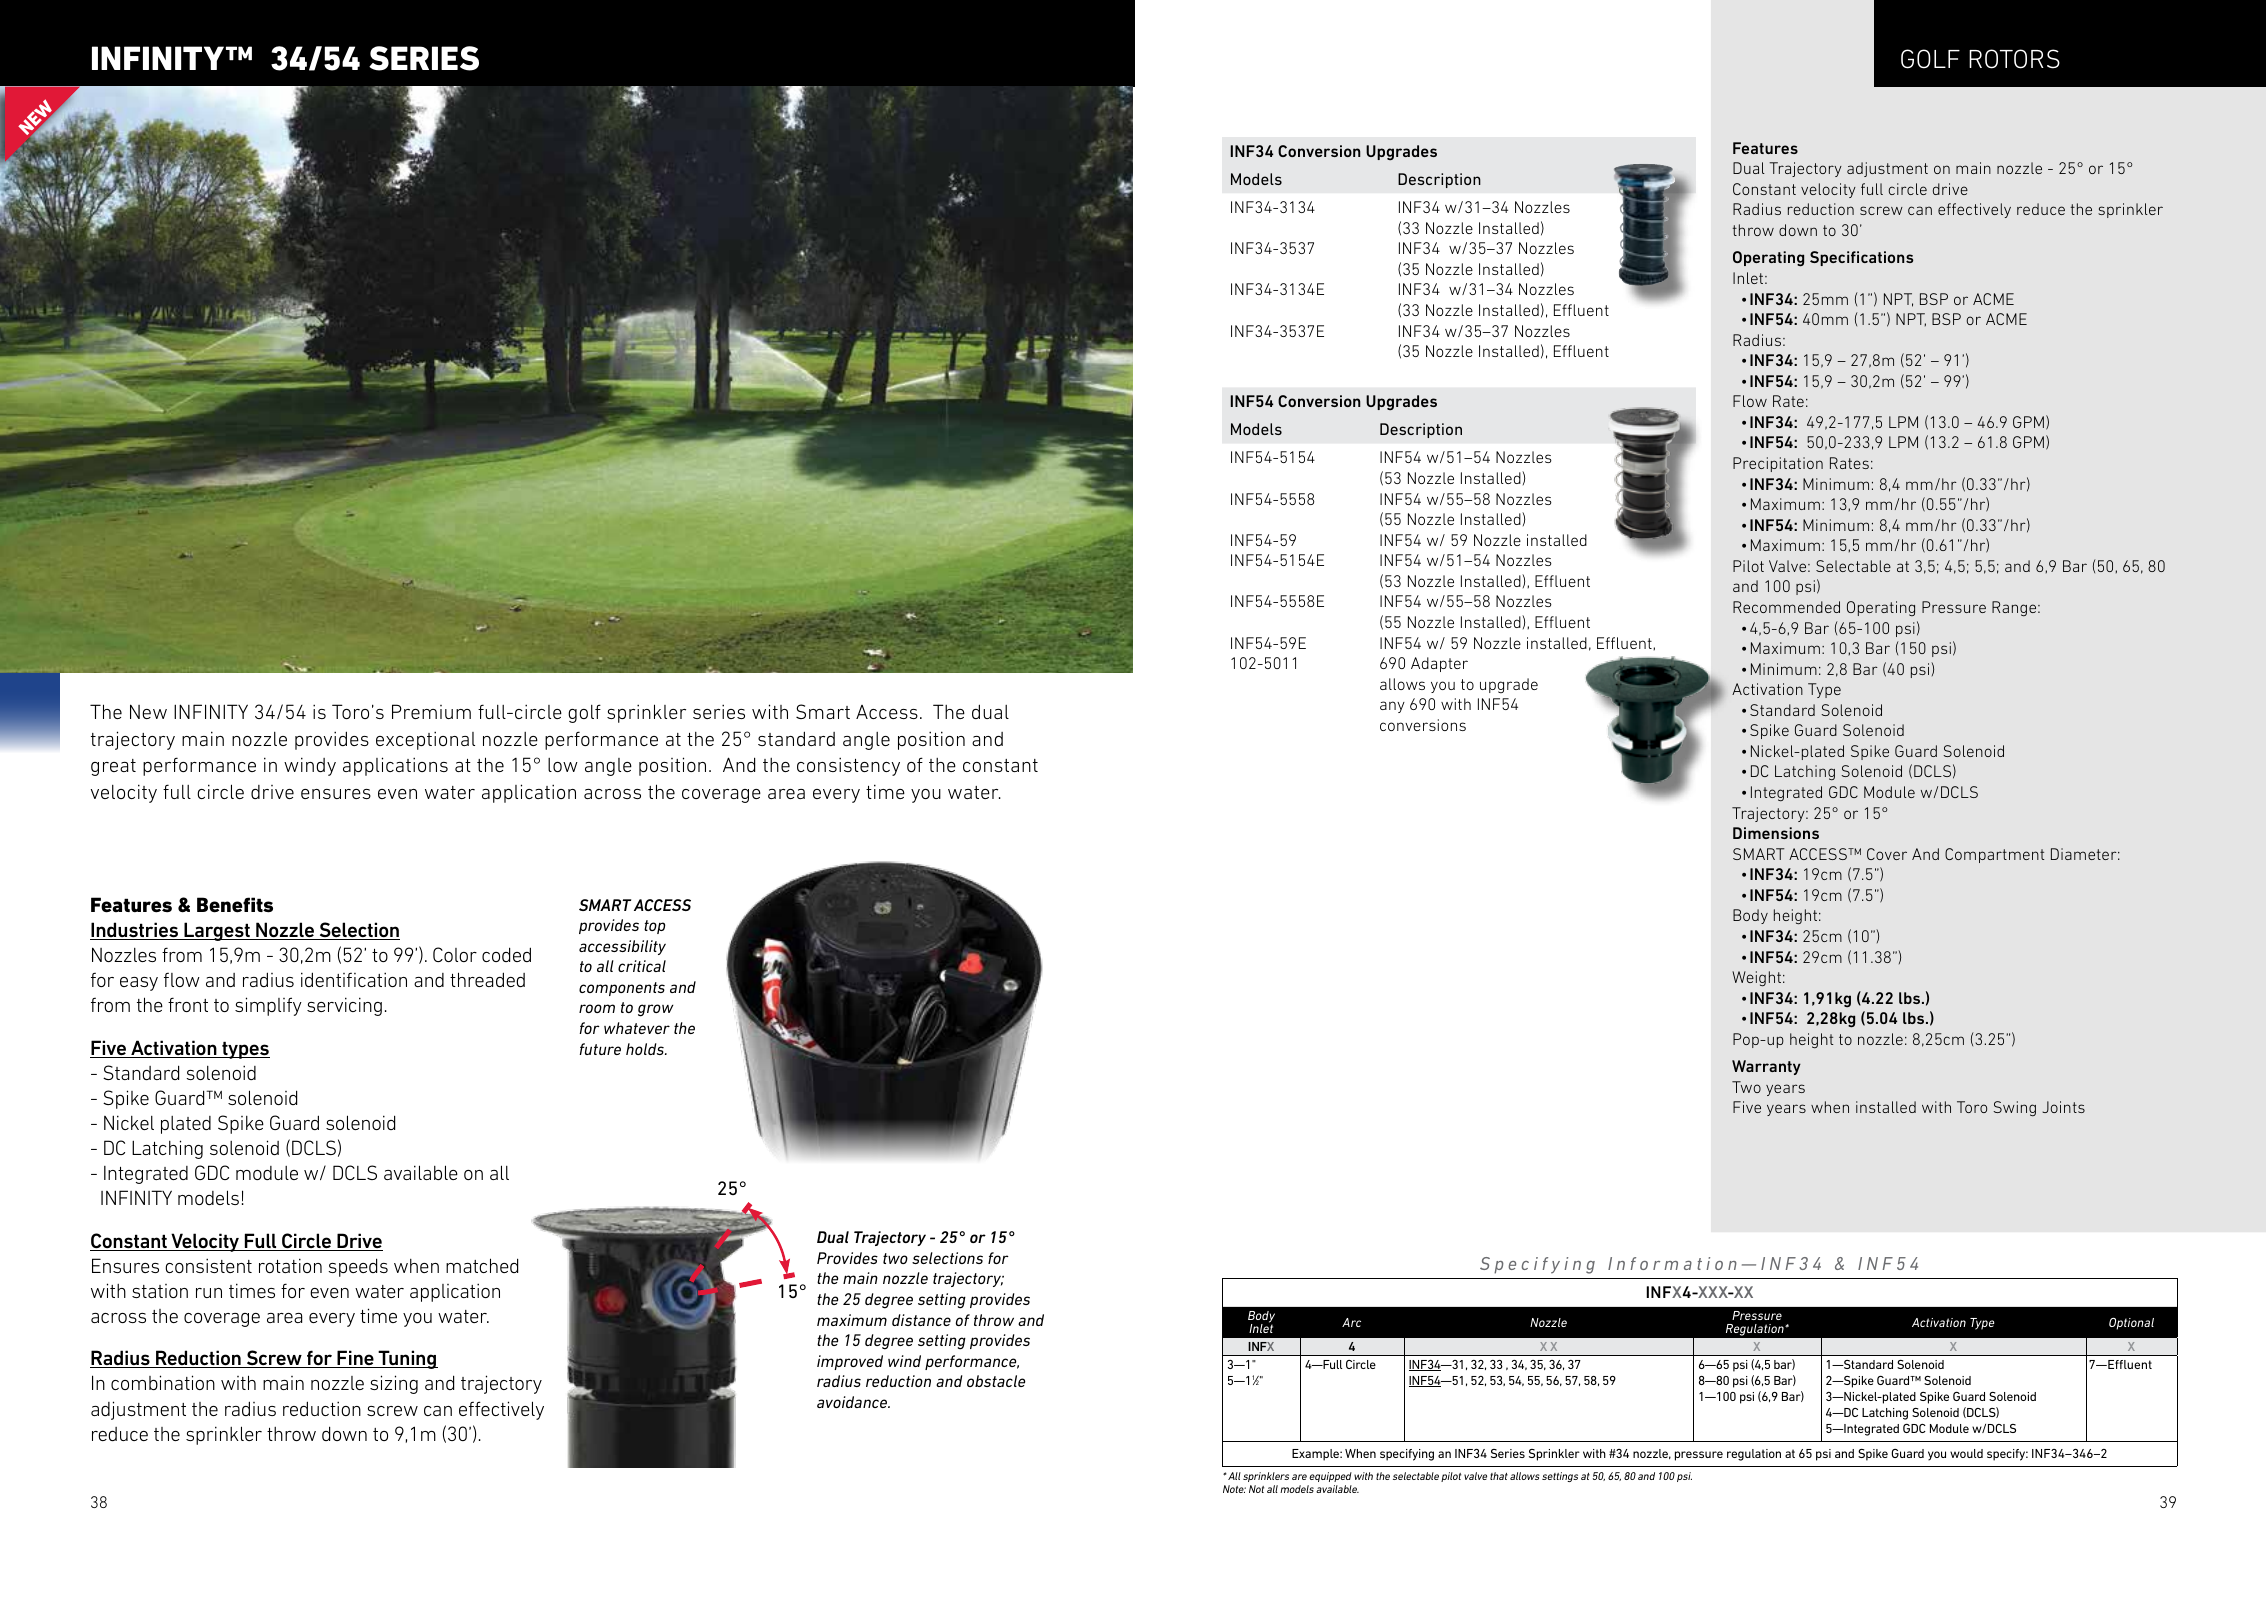 This screenshot has width=2266, height=1603. I want to click on obstacle, so click(996, 1381).
